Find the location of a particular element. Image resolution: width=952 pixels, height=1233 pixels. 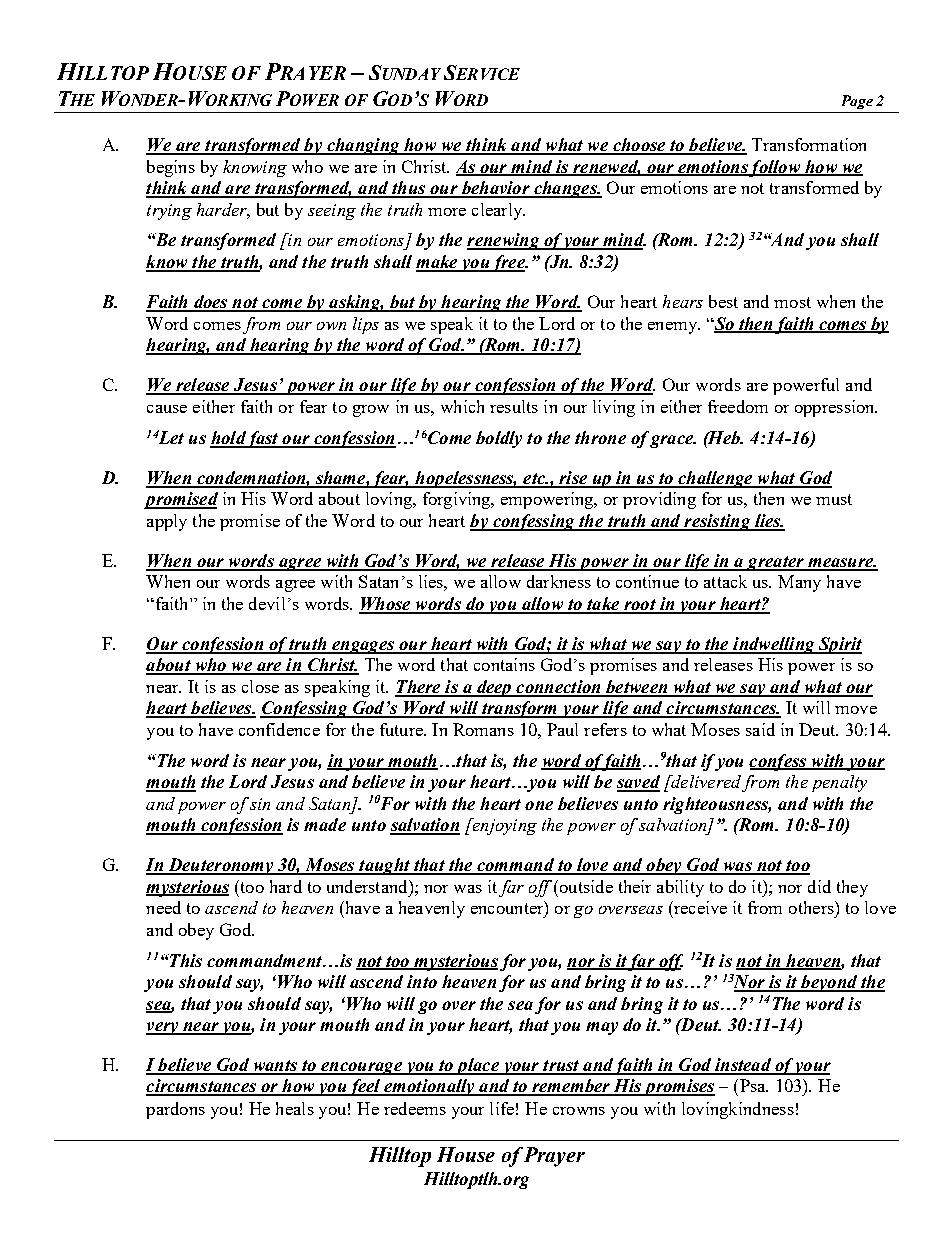

said is located at coordinates (760, 729).
